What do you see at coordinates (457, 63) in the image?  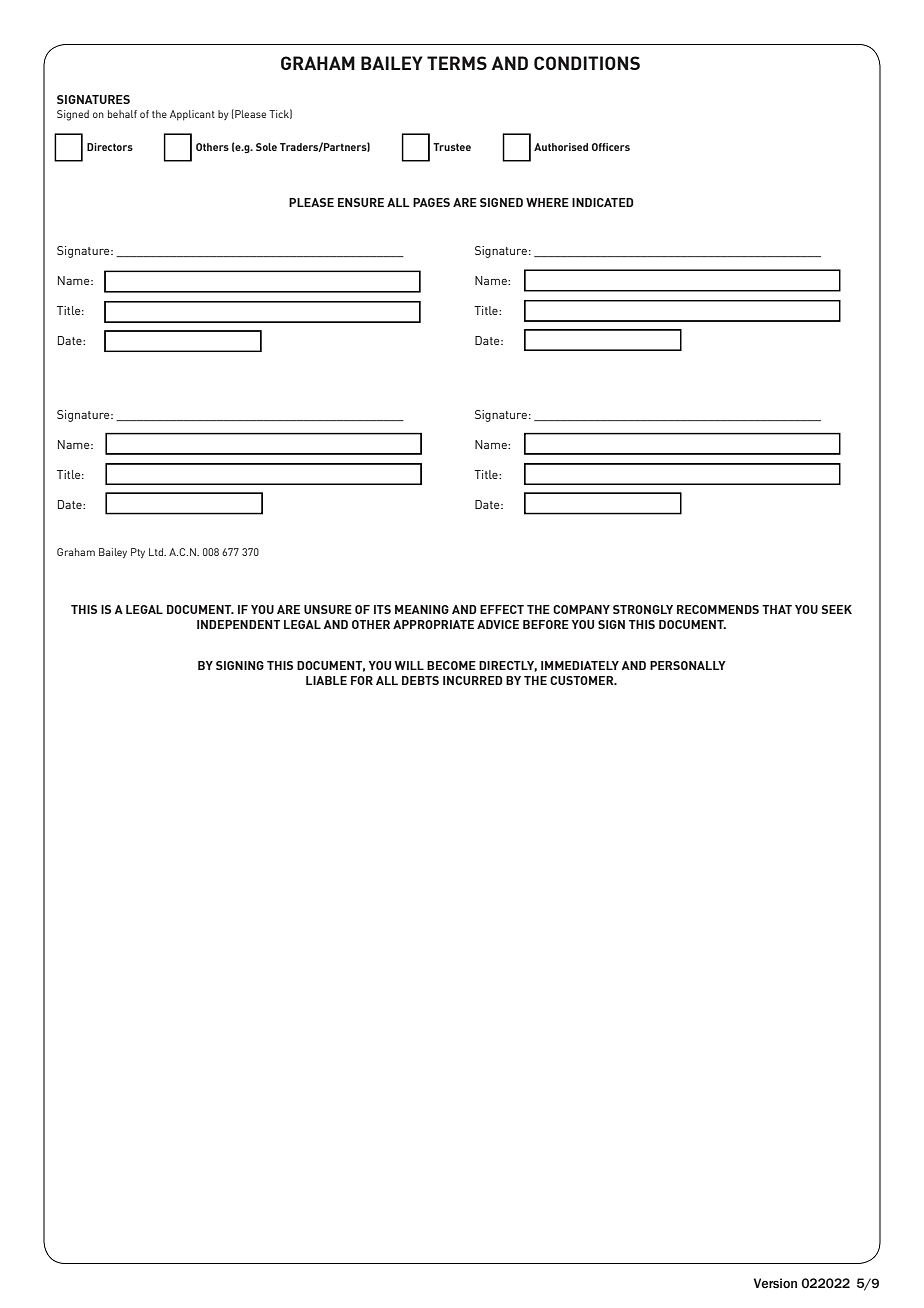 I see `TERMS` at bounding box center [457, 63].
